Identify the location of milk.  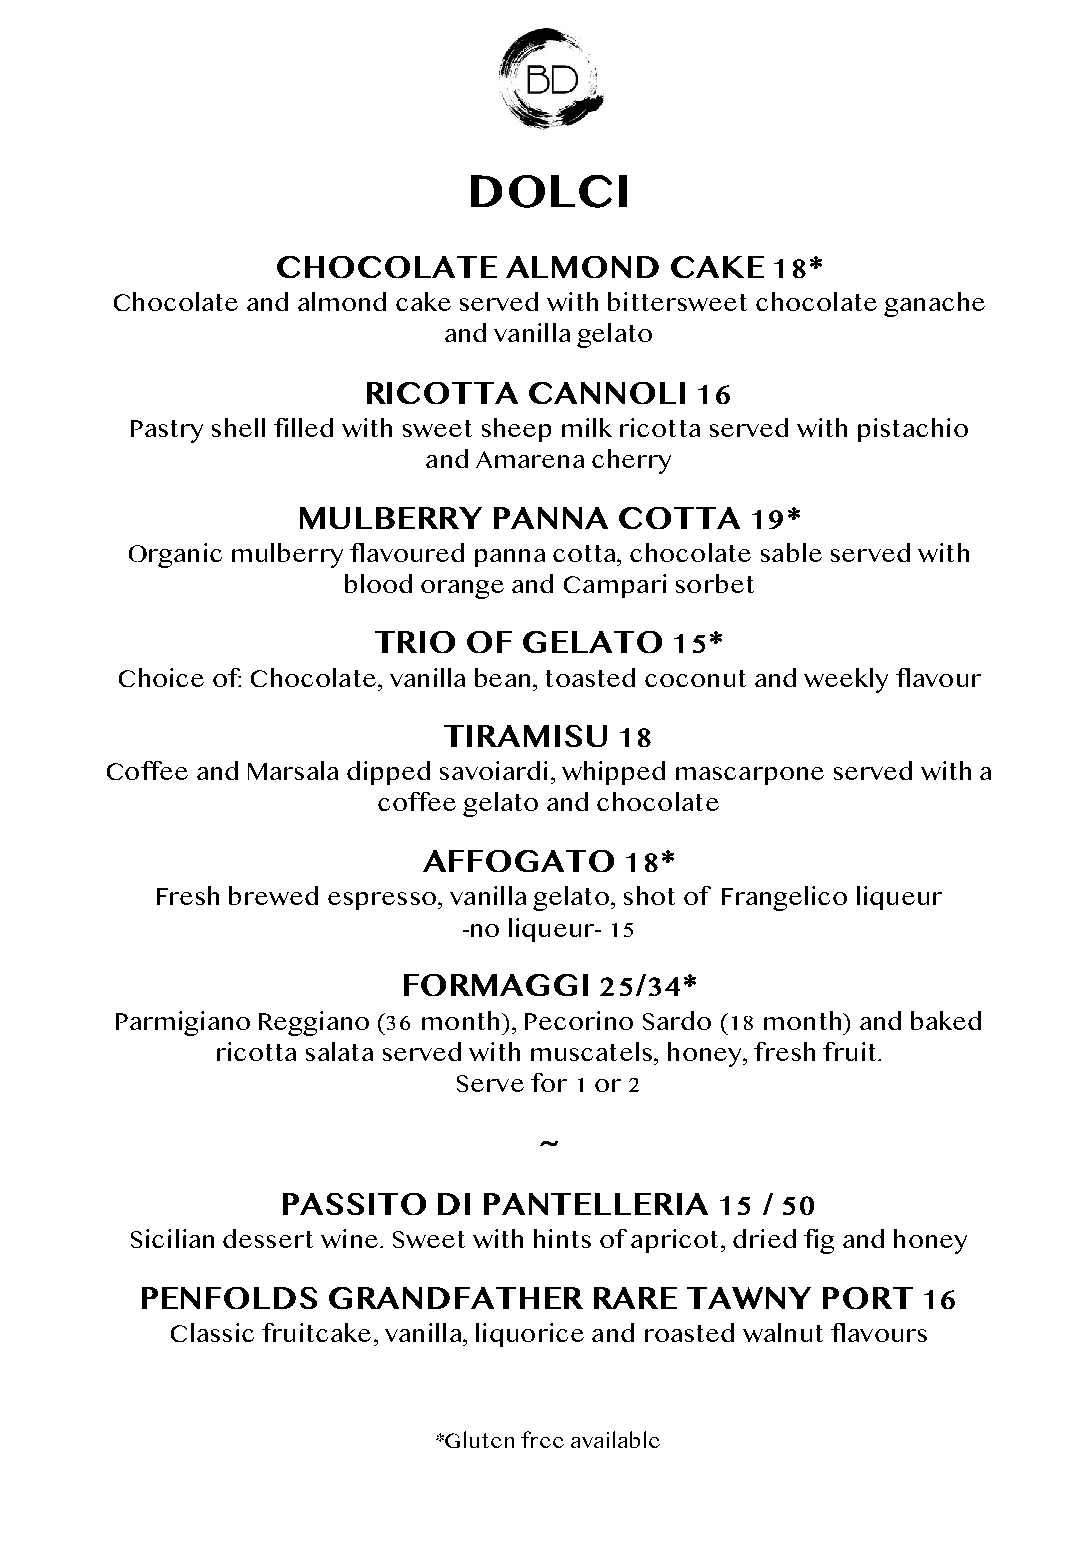
(587, 427).
